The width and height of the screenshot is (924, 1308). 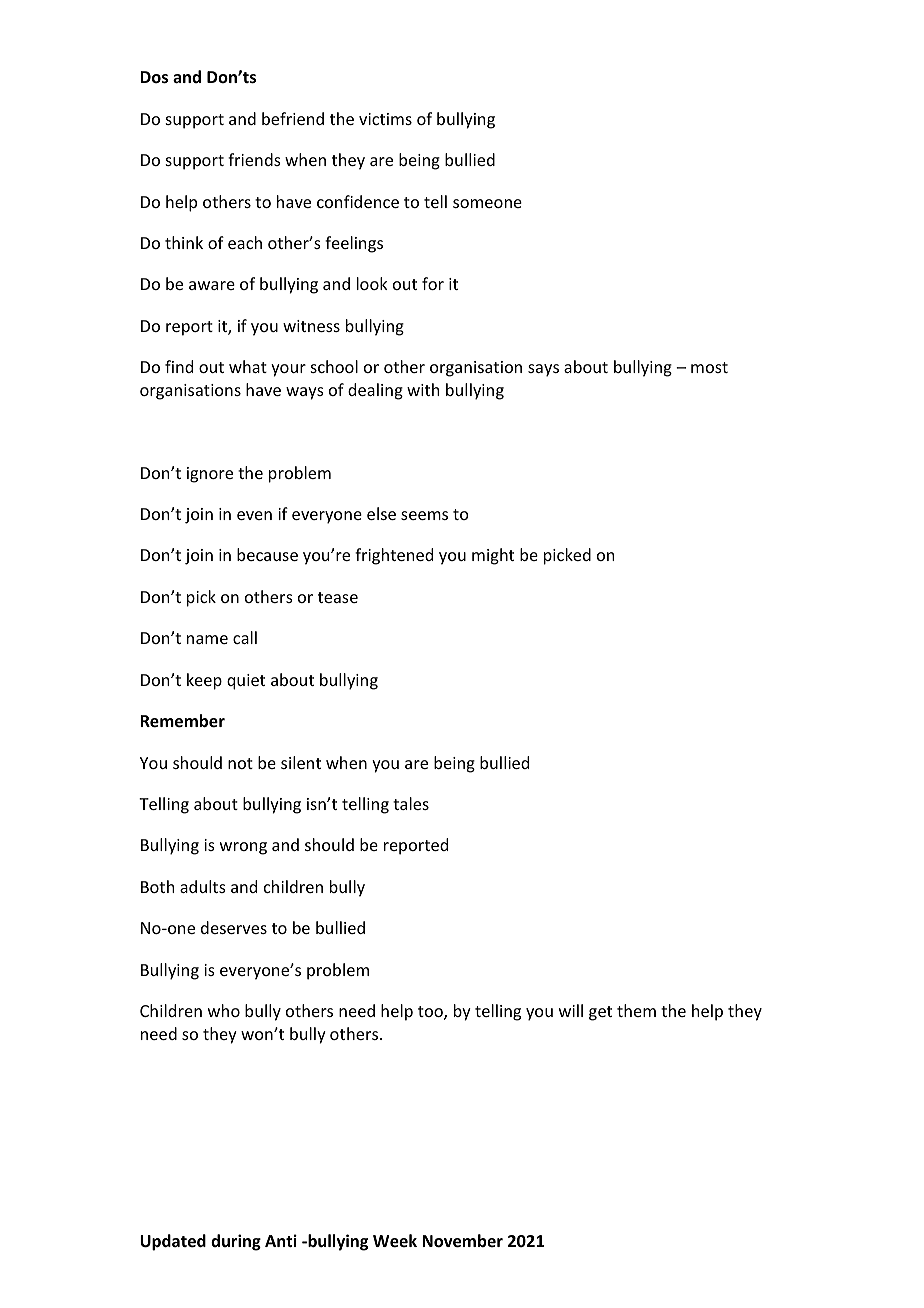 What do you see at coordinates (254, 159) in the screenshot?
I see `friends` at bounding box center [254, 159].
